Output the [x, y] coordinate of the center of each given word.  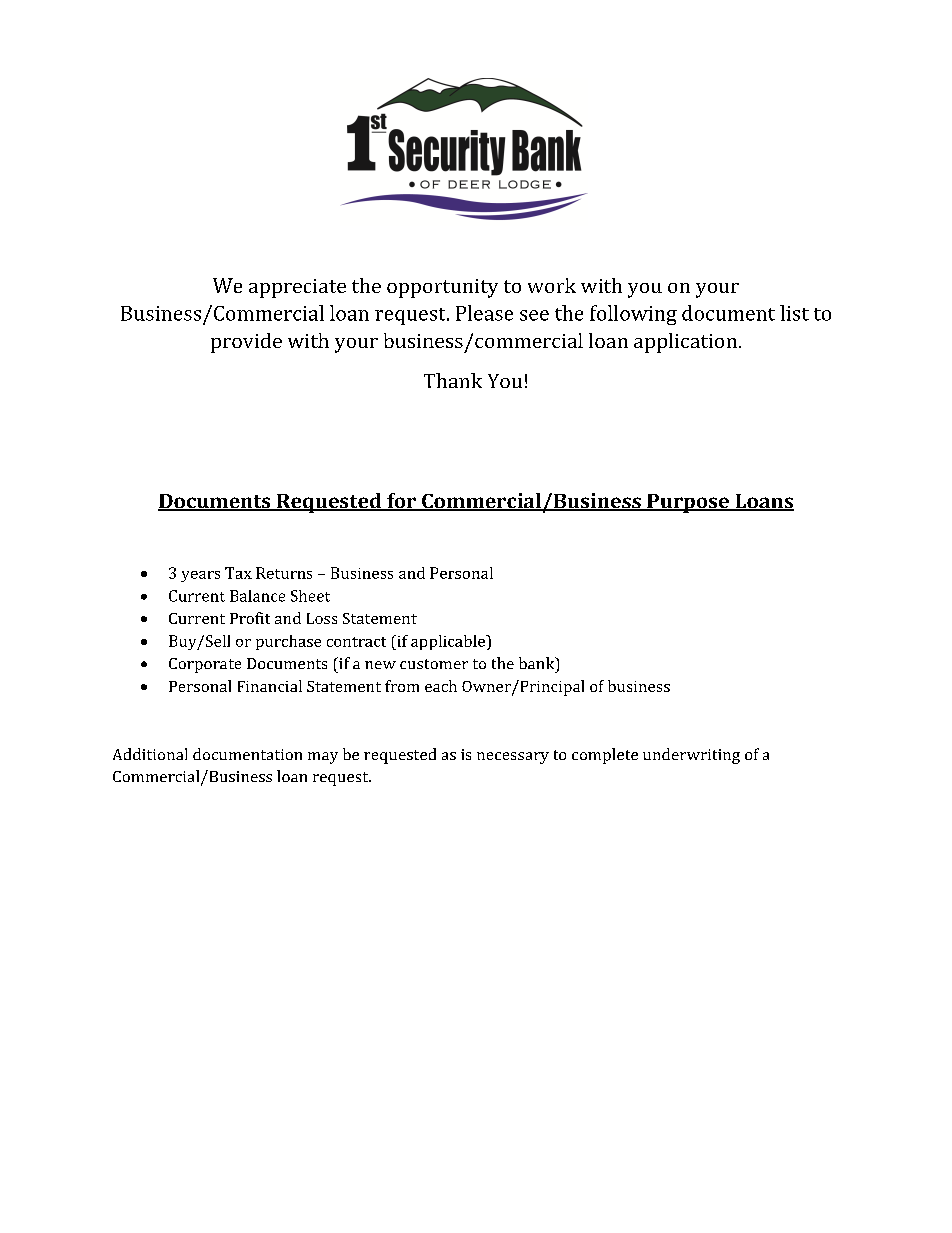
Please [484, 313]
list [794, 313]
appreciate [297, 288]
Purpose [688, 503]
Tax [238, 573]
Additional [150, 754]
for [402, 502]
